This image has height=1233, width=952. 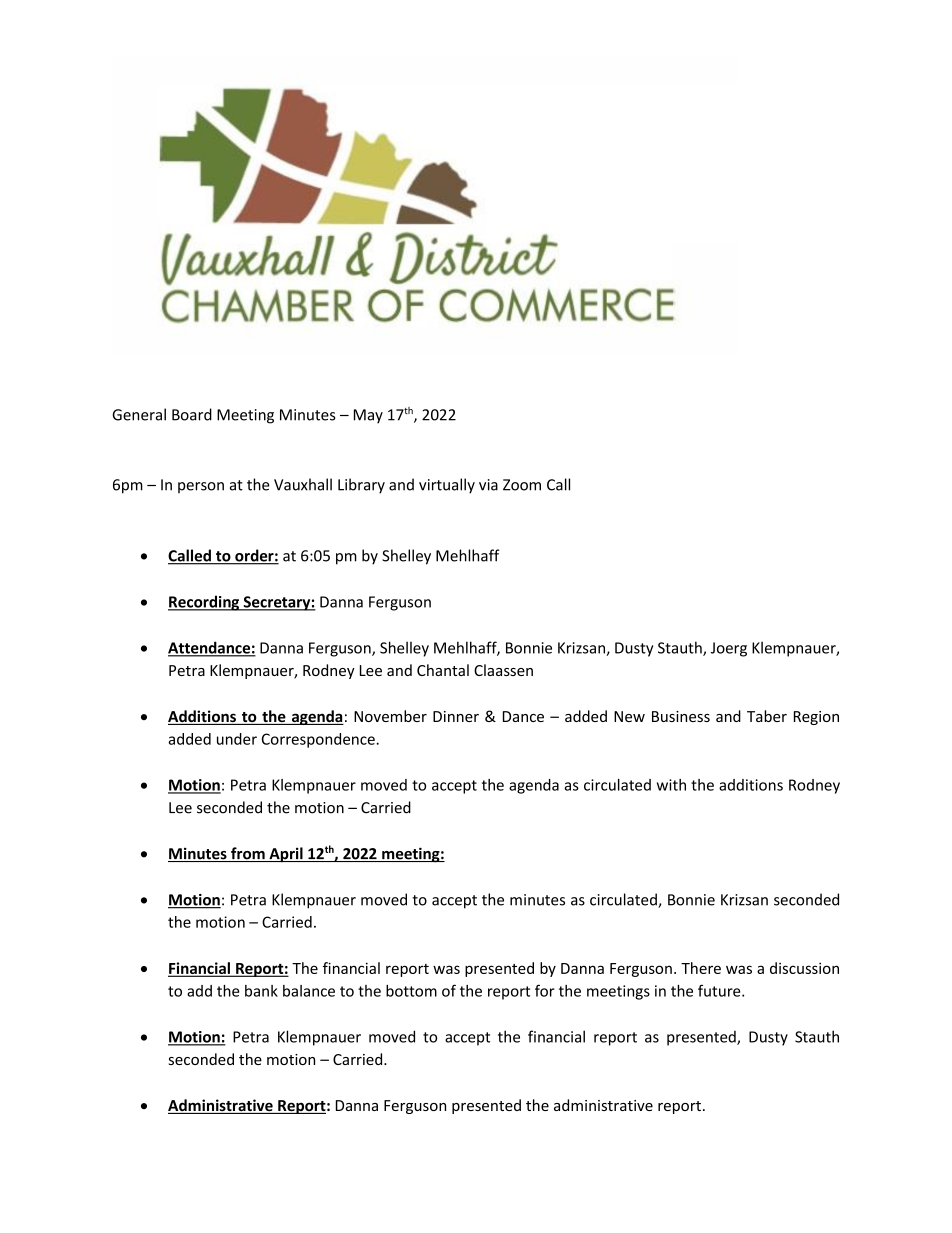 I want to click on person, so click(x=201, y=487).
